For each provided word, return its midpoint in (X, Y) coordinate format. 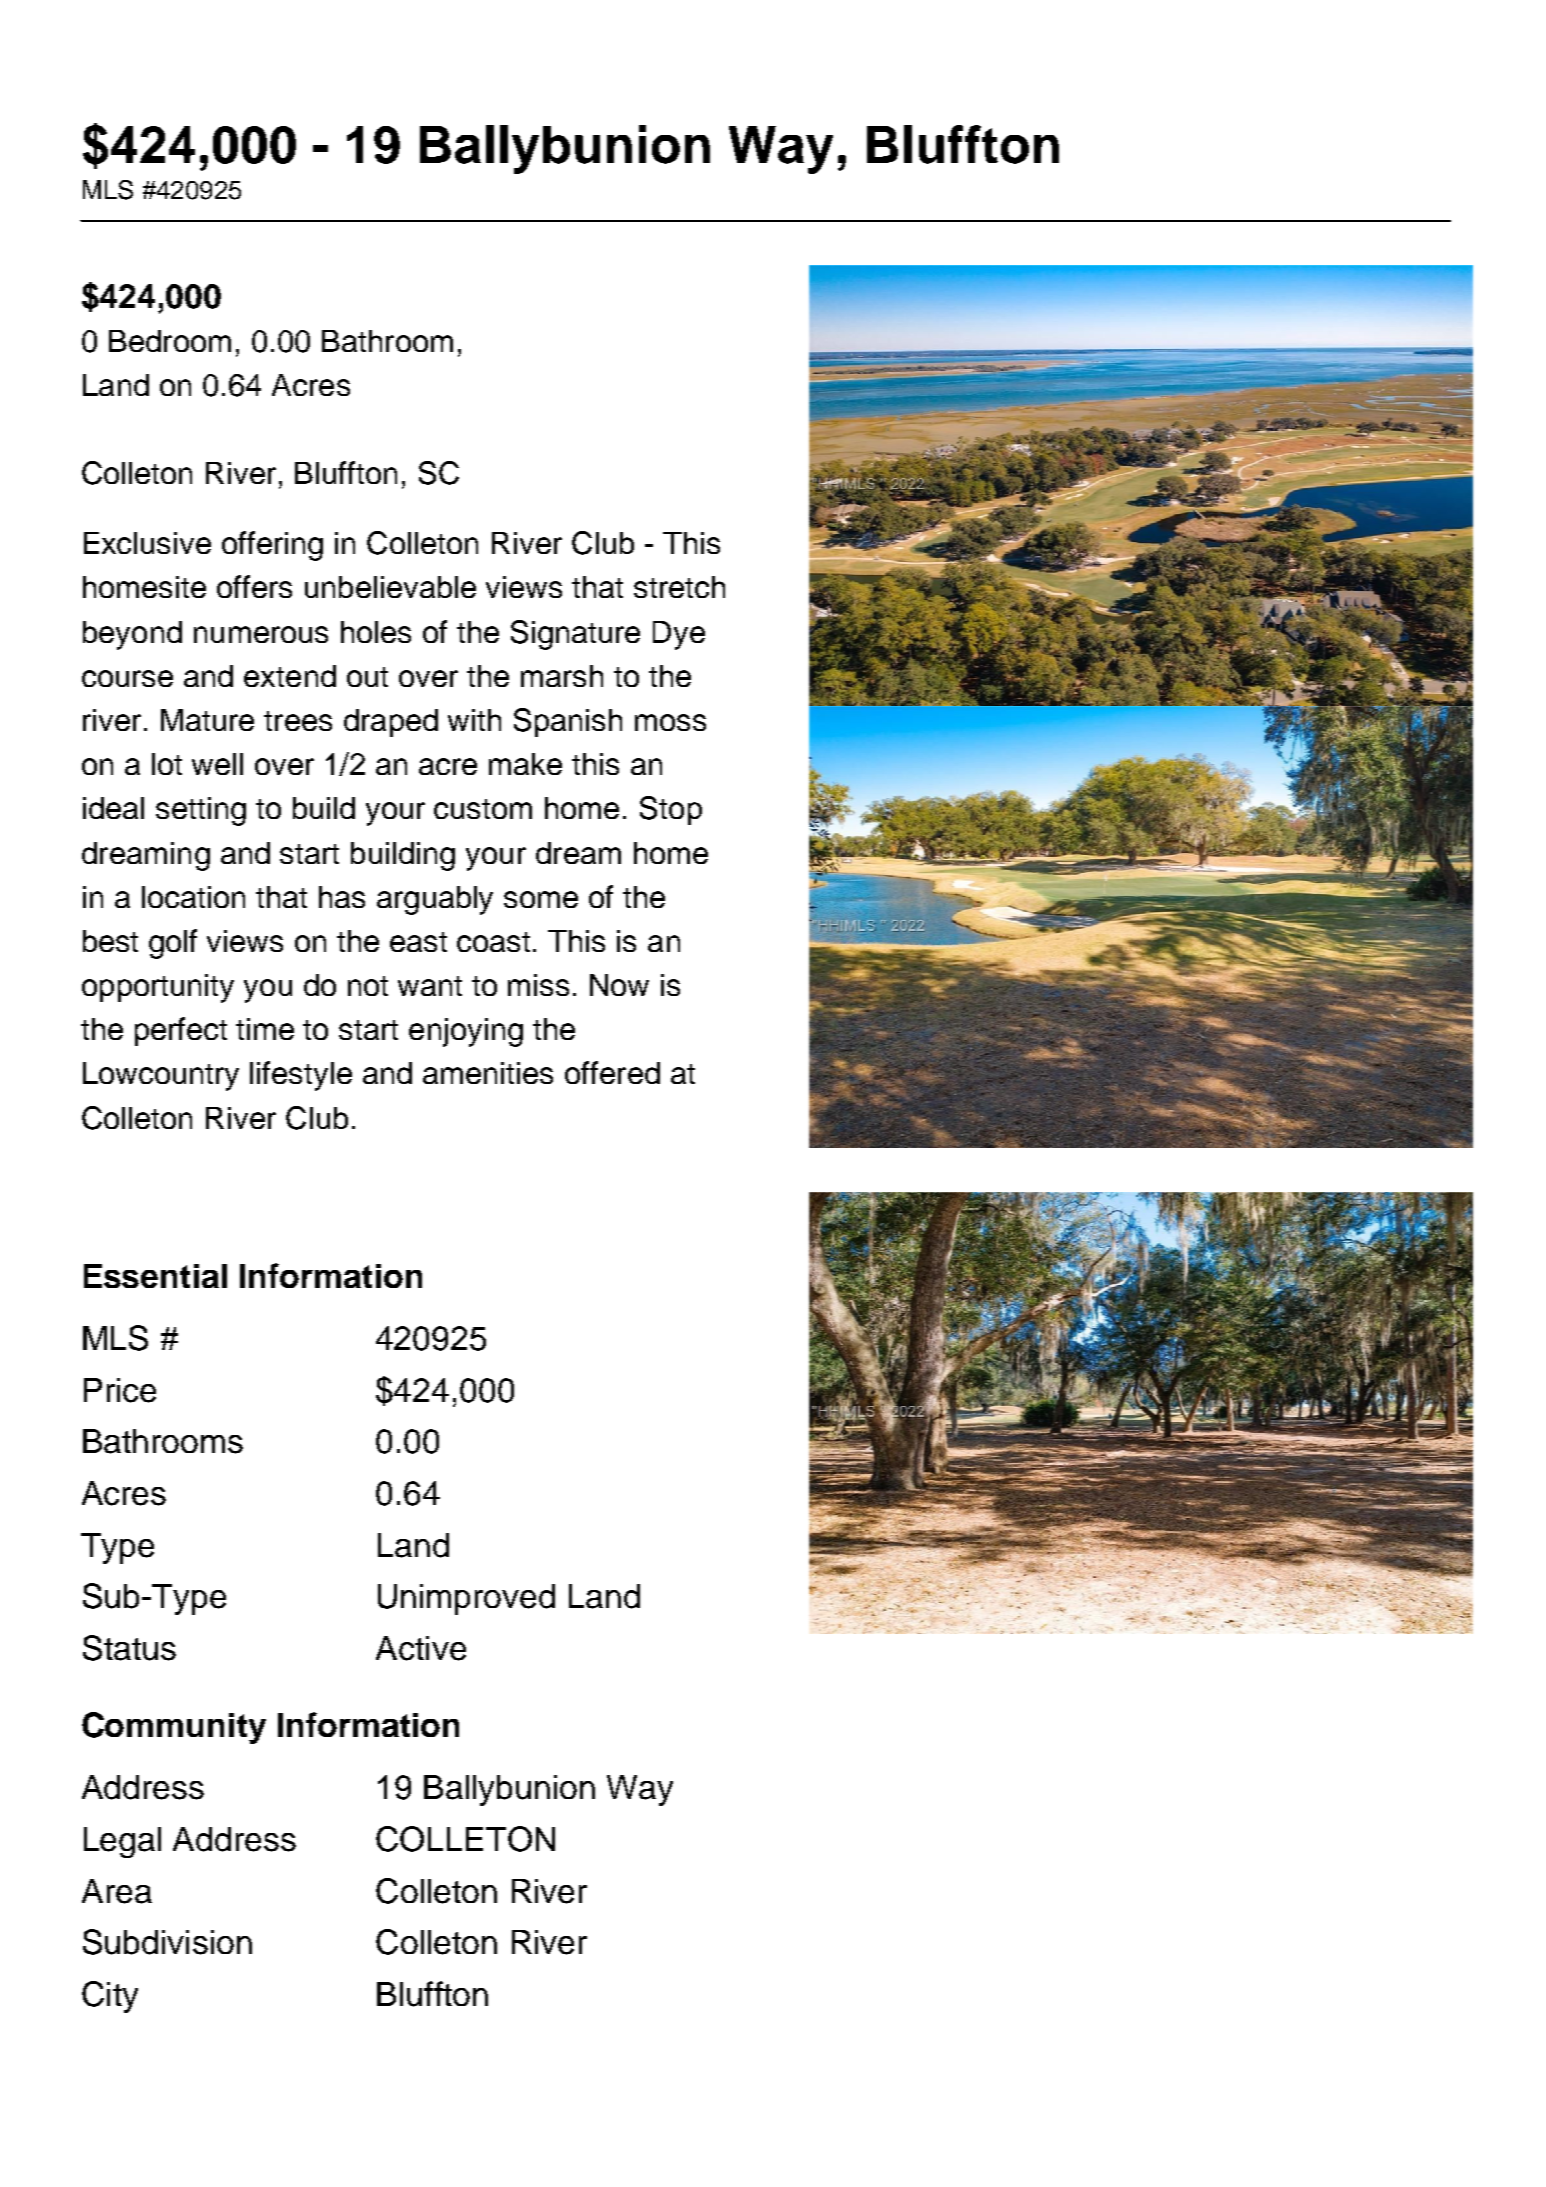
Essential (155, 1276)
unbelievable (390, 587)
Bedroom (170, 341)
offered (612, 1072)
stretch (679, 587)
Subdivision (167, 1942)
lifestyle (301, 1076)
